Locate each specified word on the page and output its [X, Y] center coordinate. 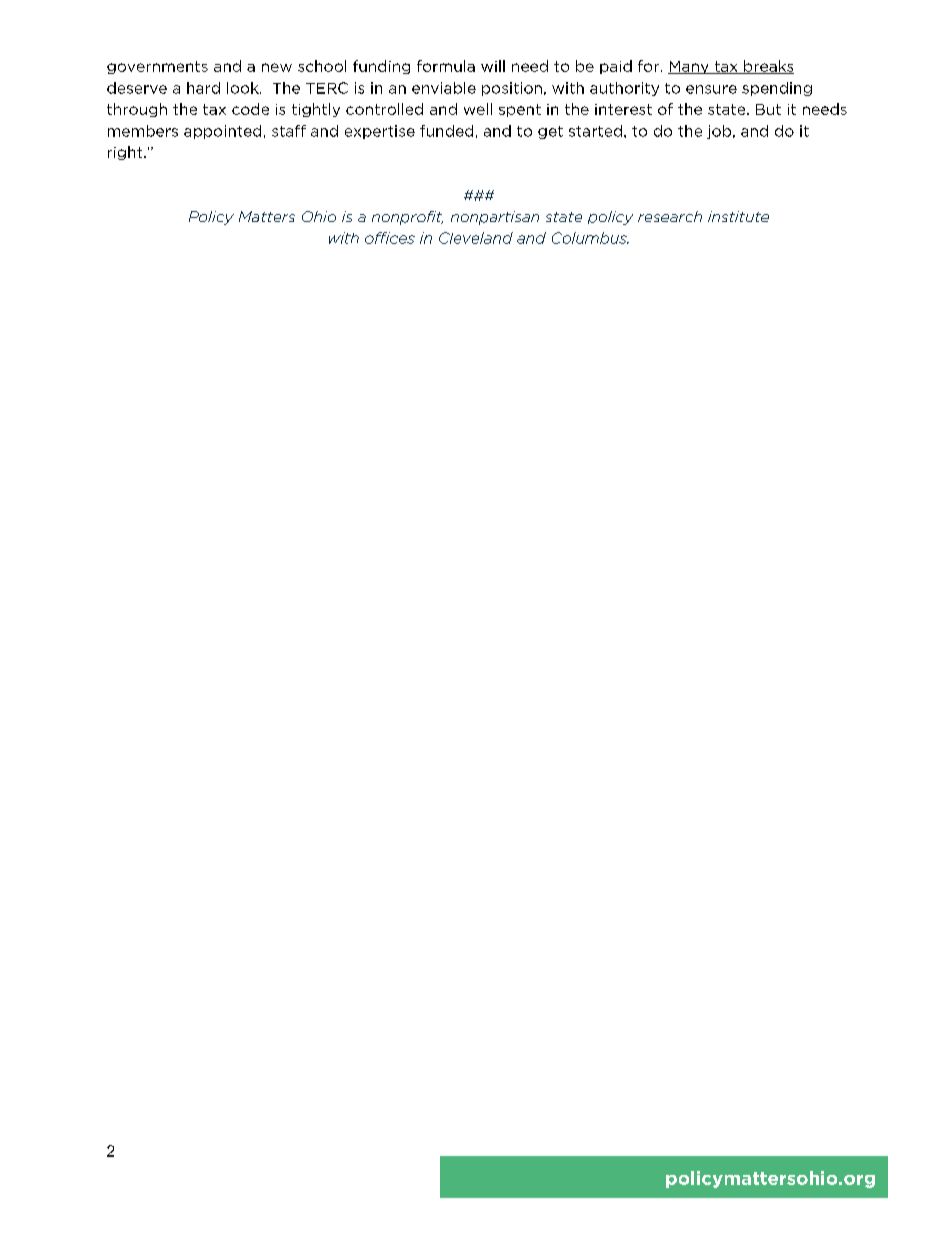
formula [446, 66]
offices [390, 238]
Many [689, 67]
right [126, 153]
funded [446, 131]
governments [157, 67]
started [595, 131]
